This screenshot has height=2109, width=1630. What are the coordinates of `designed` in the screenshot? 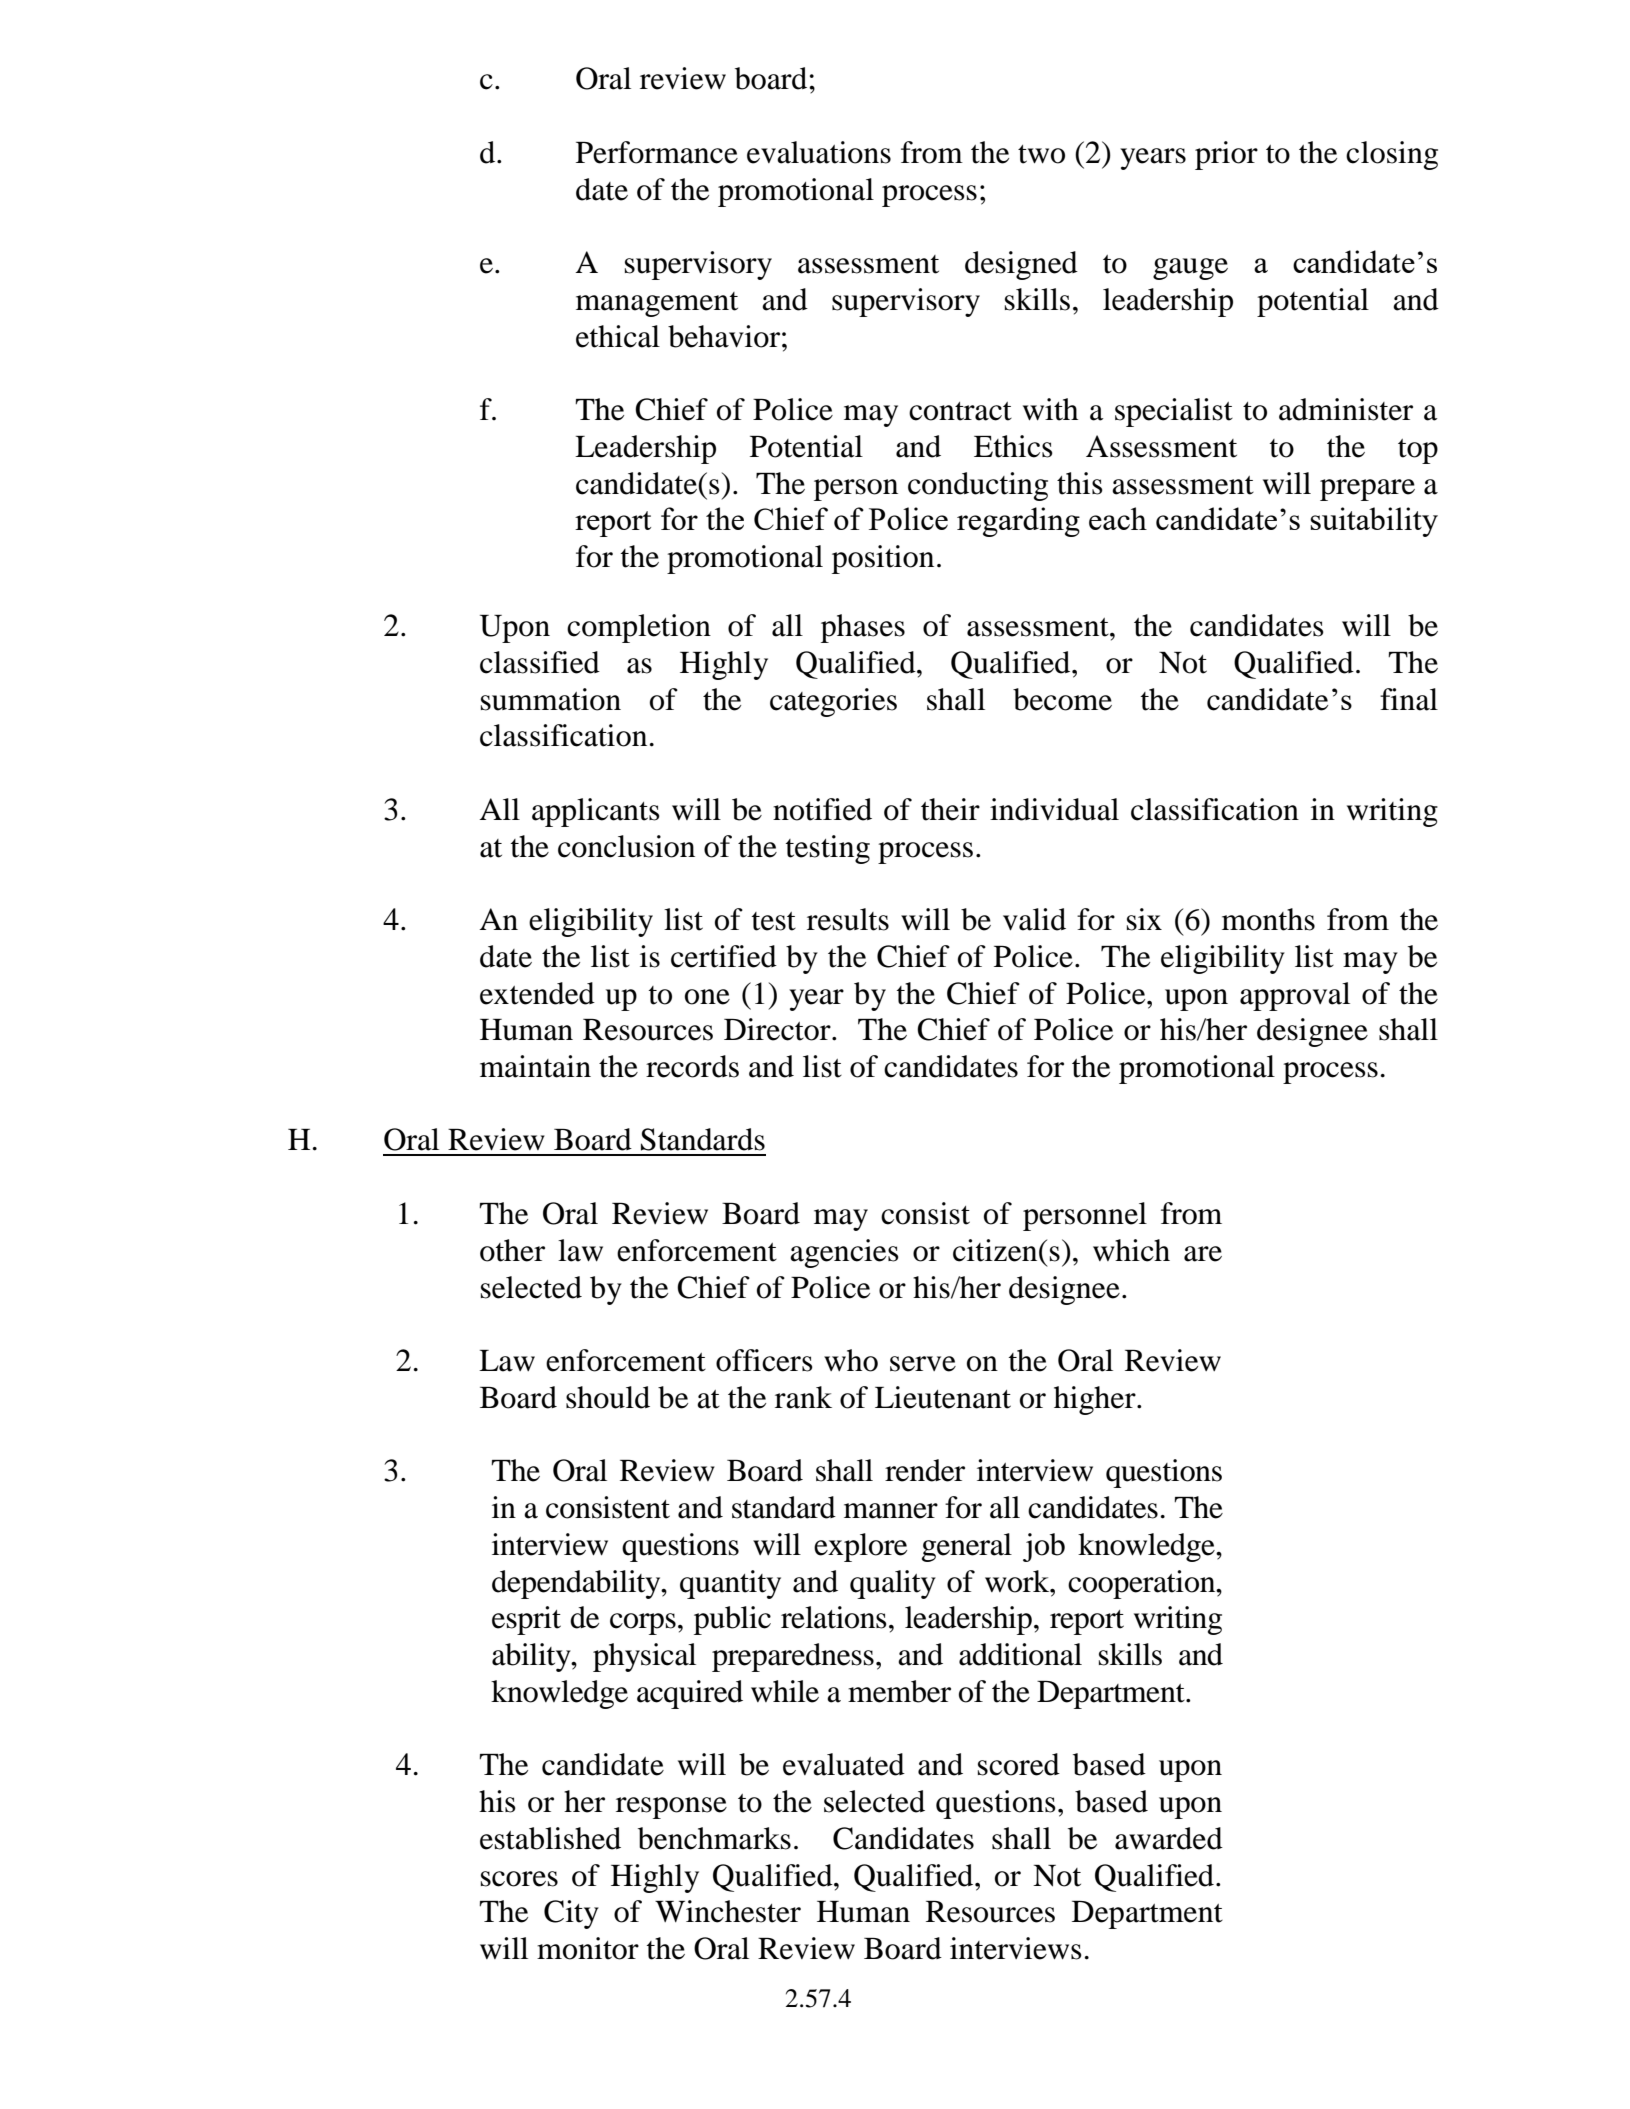 It's located at (1021, 265).
